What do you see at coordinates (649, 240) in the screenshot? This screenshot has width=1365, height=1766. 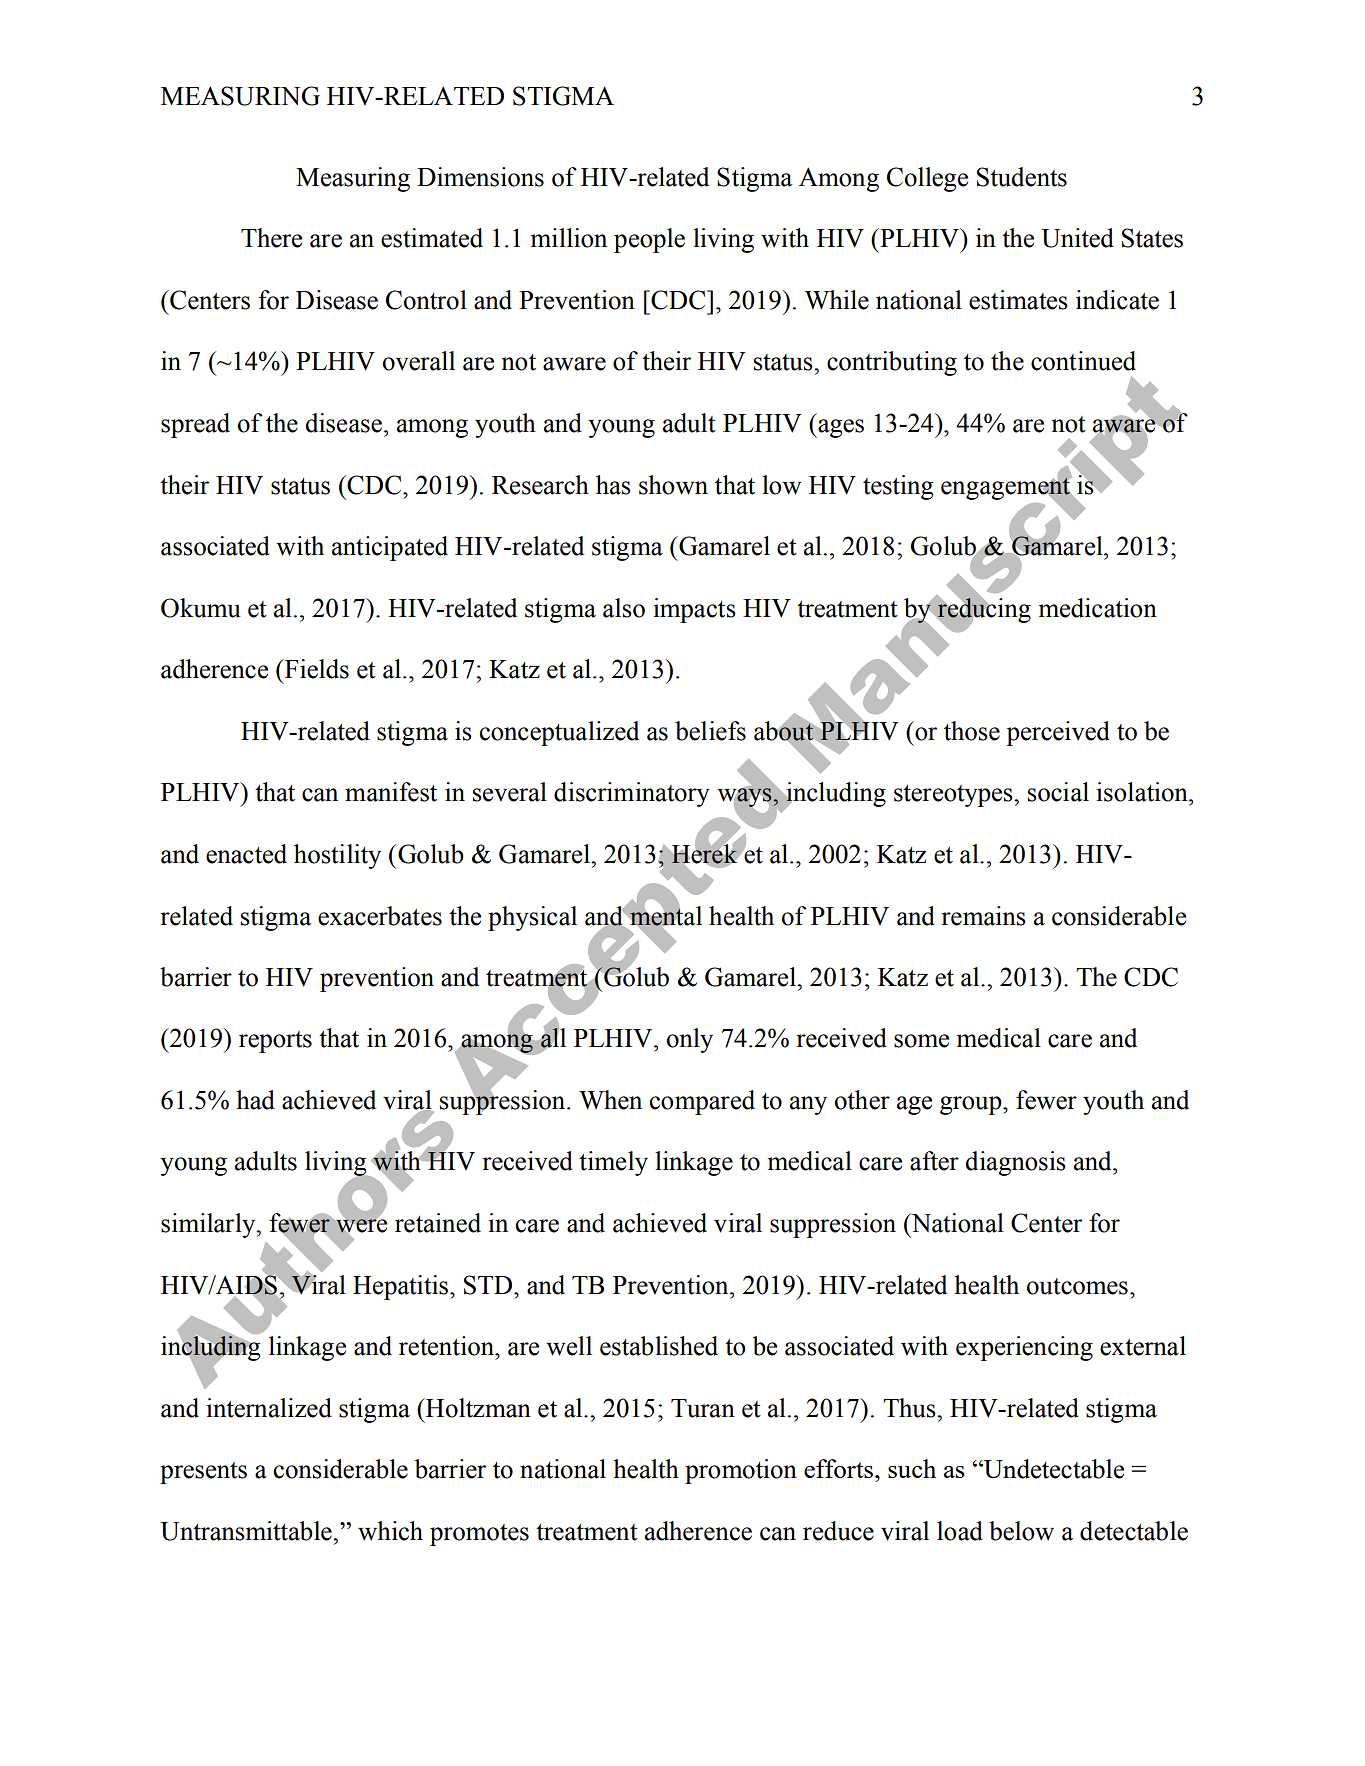 I see `people` at bounding box center [649, 240].
